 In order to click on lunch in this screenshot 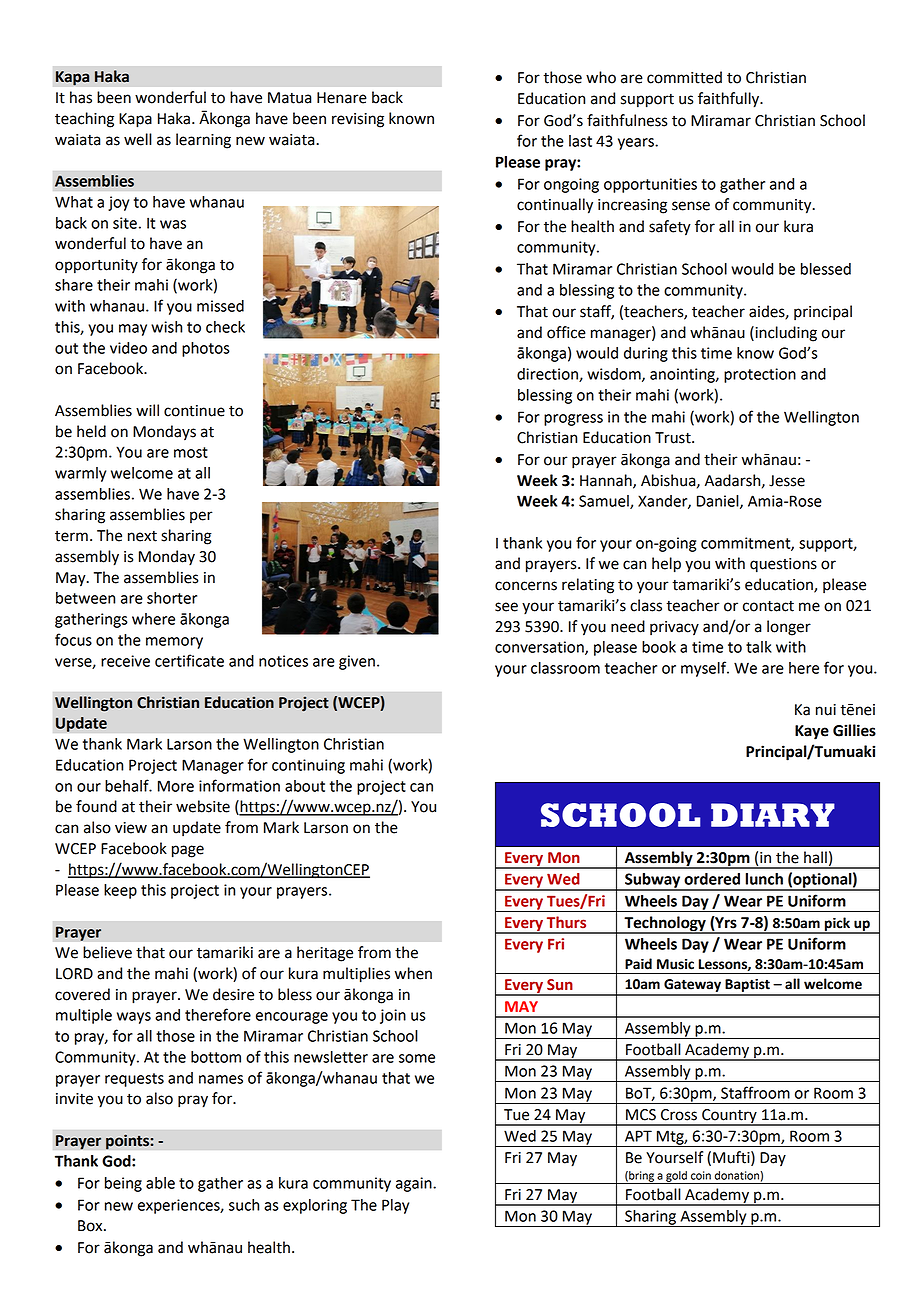, I will do `click(764, 879)`.
